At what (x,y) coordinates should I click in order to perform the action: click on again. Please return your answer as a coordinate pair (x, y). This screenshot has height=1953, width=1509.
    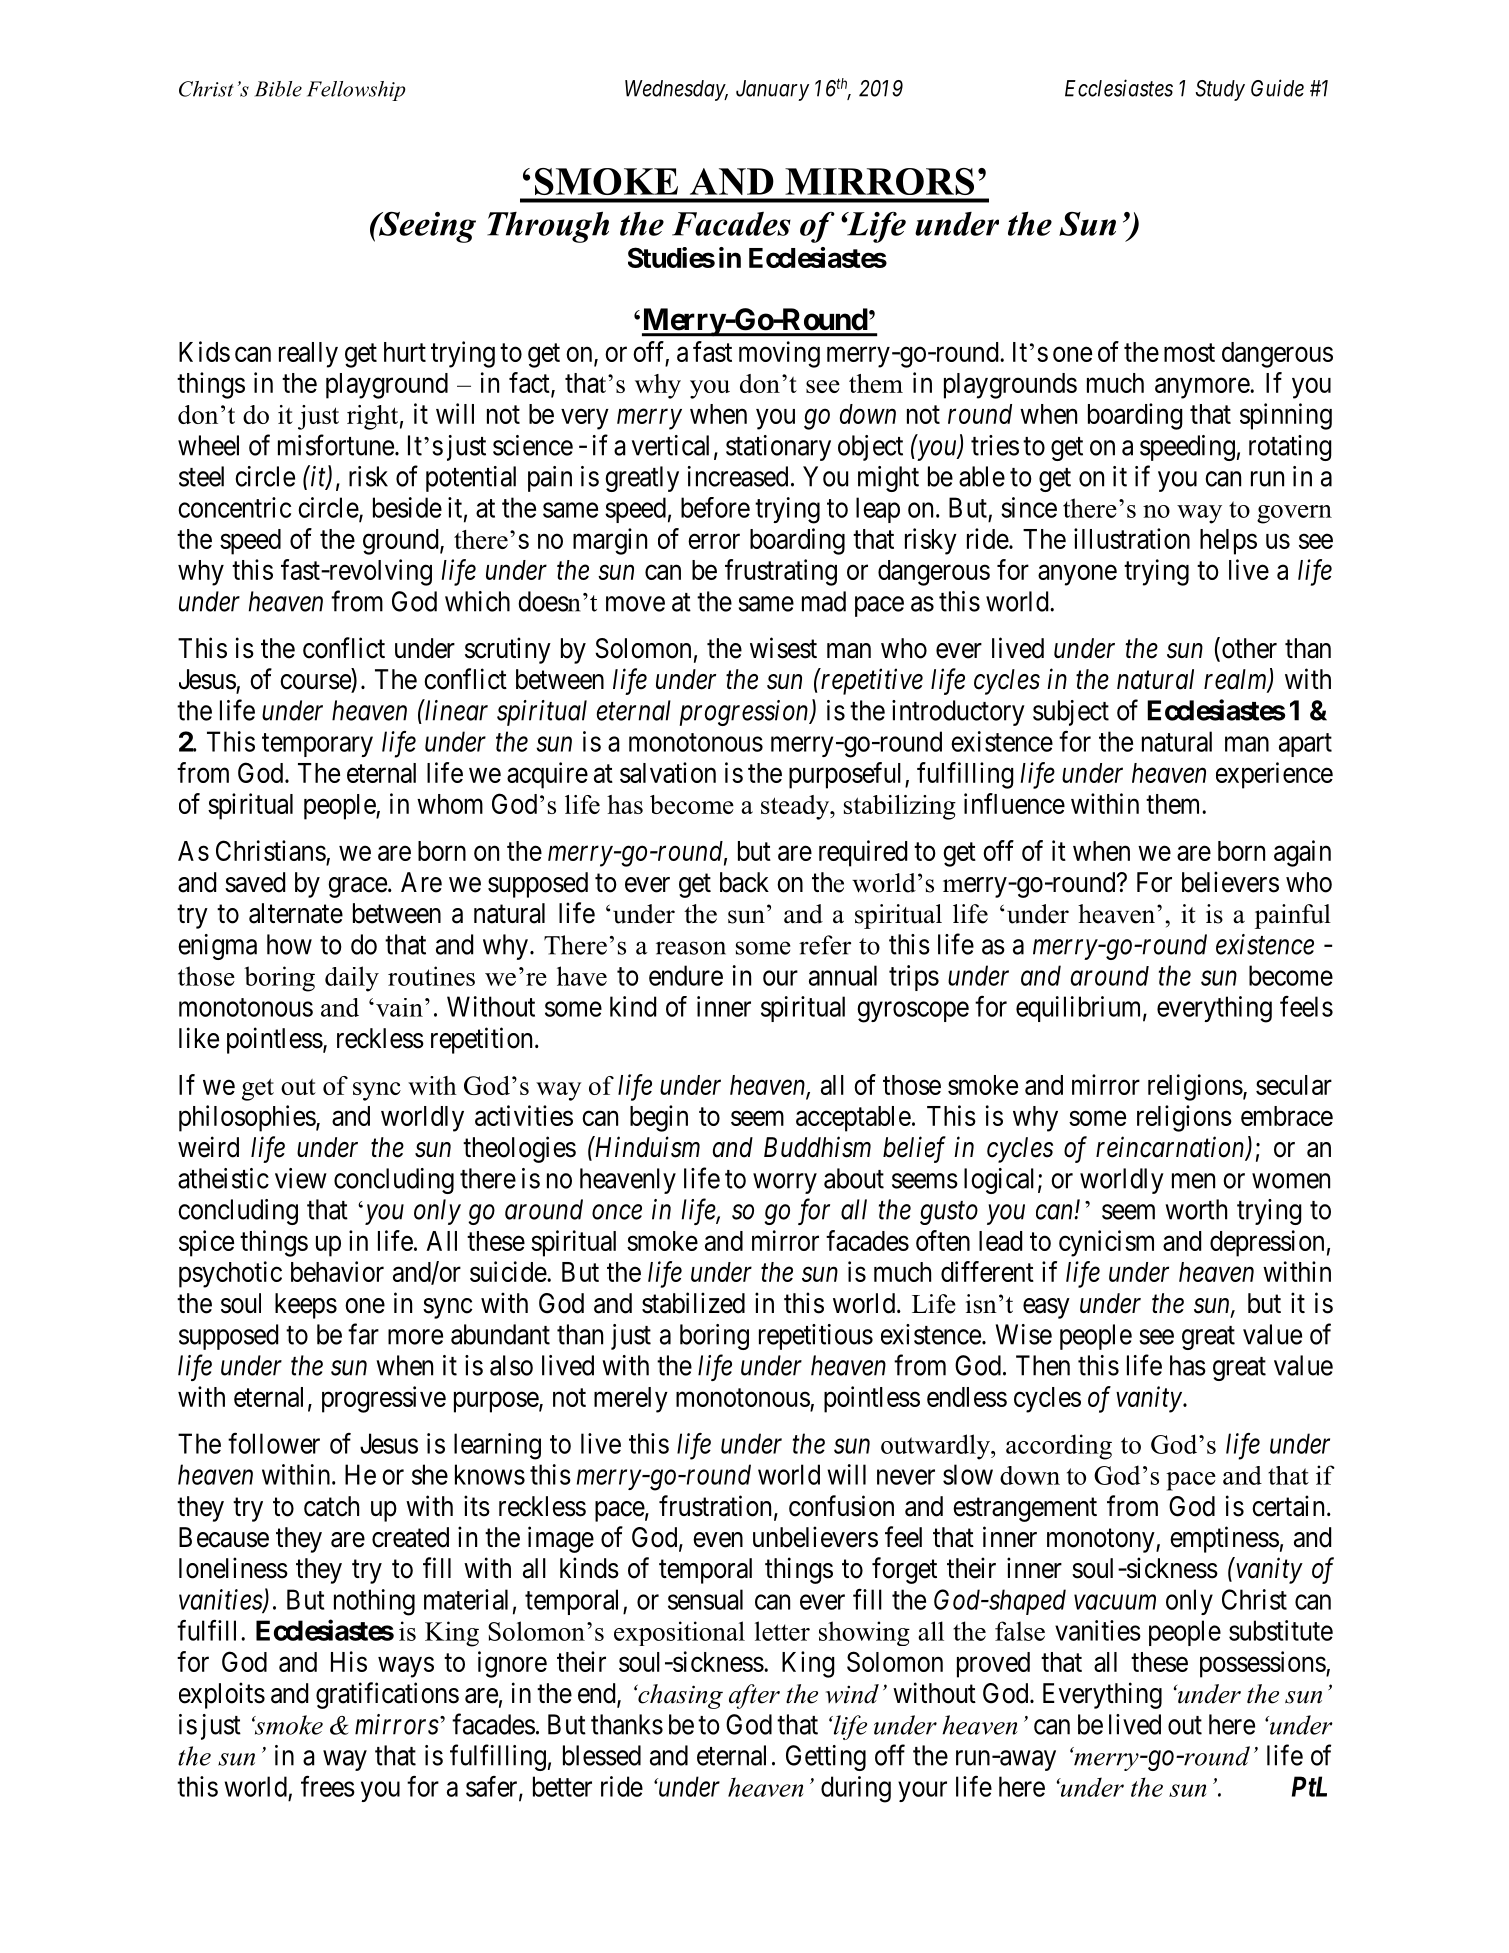
    Looking at the image, I should click on (1302, 853).
